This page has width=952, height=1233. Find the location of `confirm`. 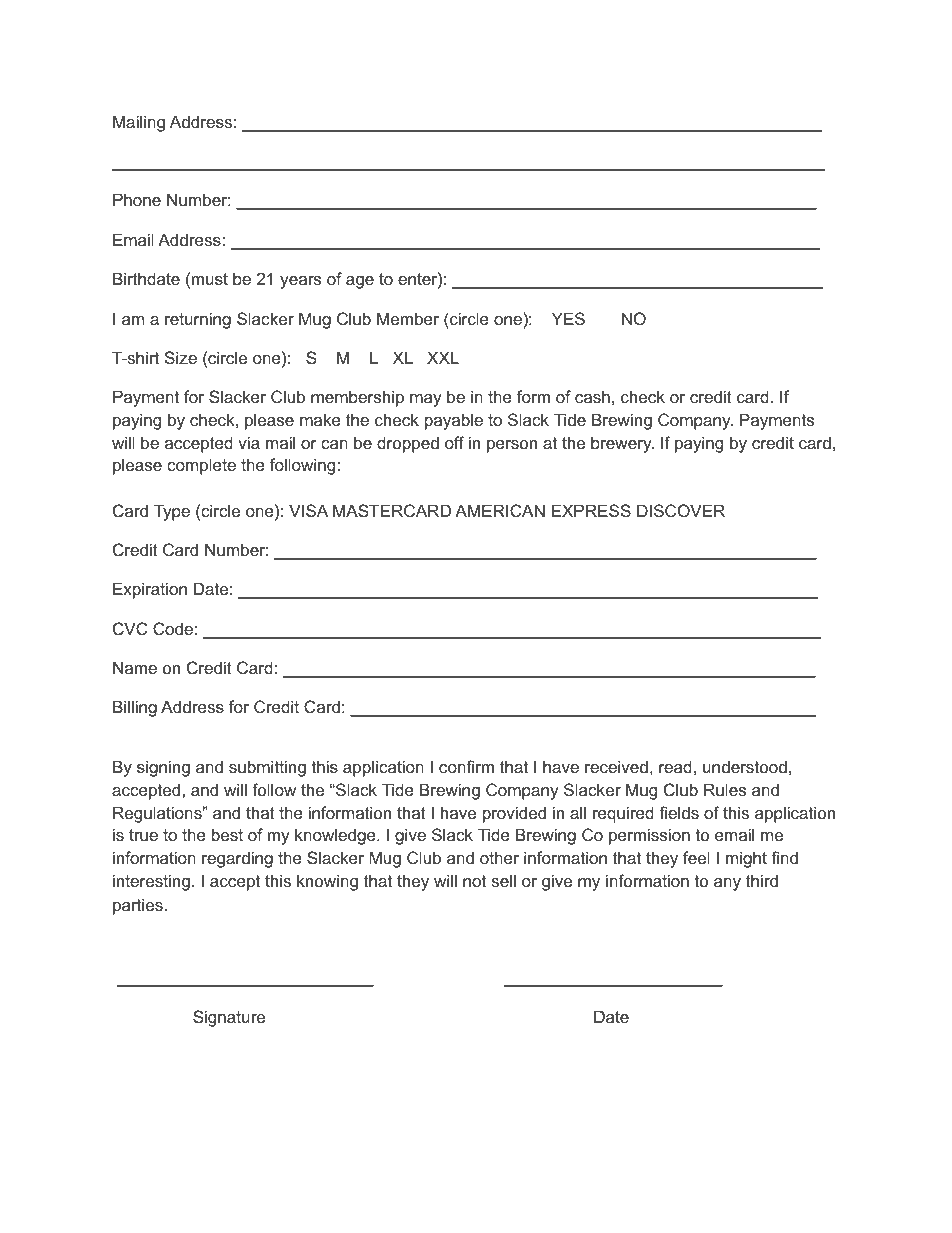

confirm is located at coordinates (466, 766).
